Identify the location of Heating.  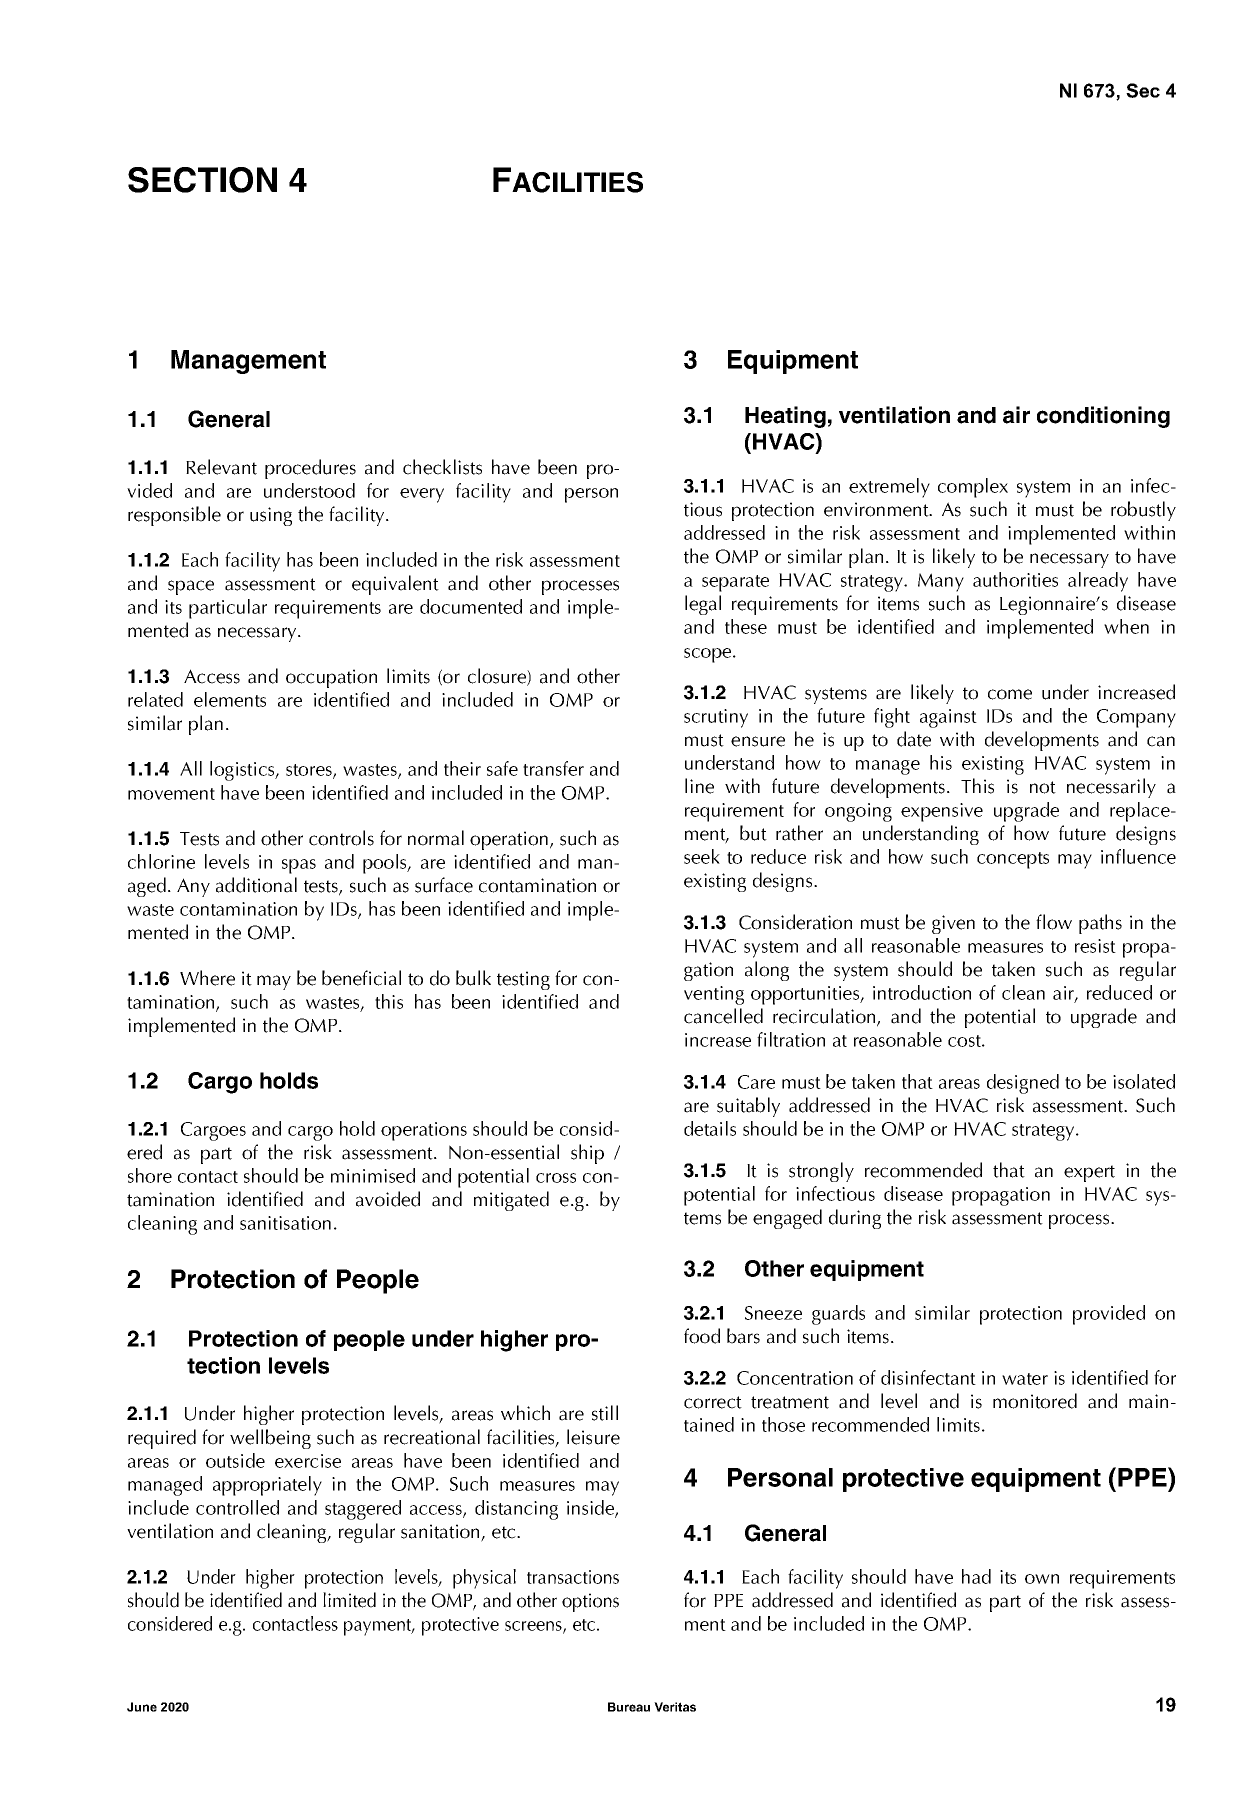
(785, 417).
